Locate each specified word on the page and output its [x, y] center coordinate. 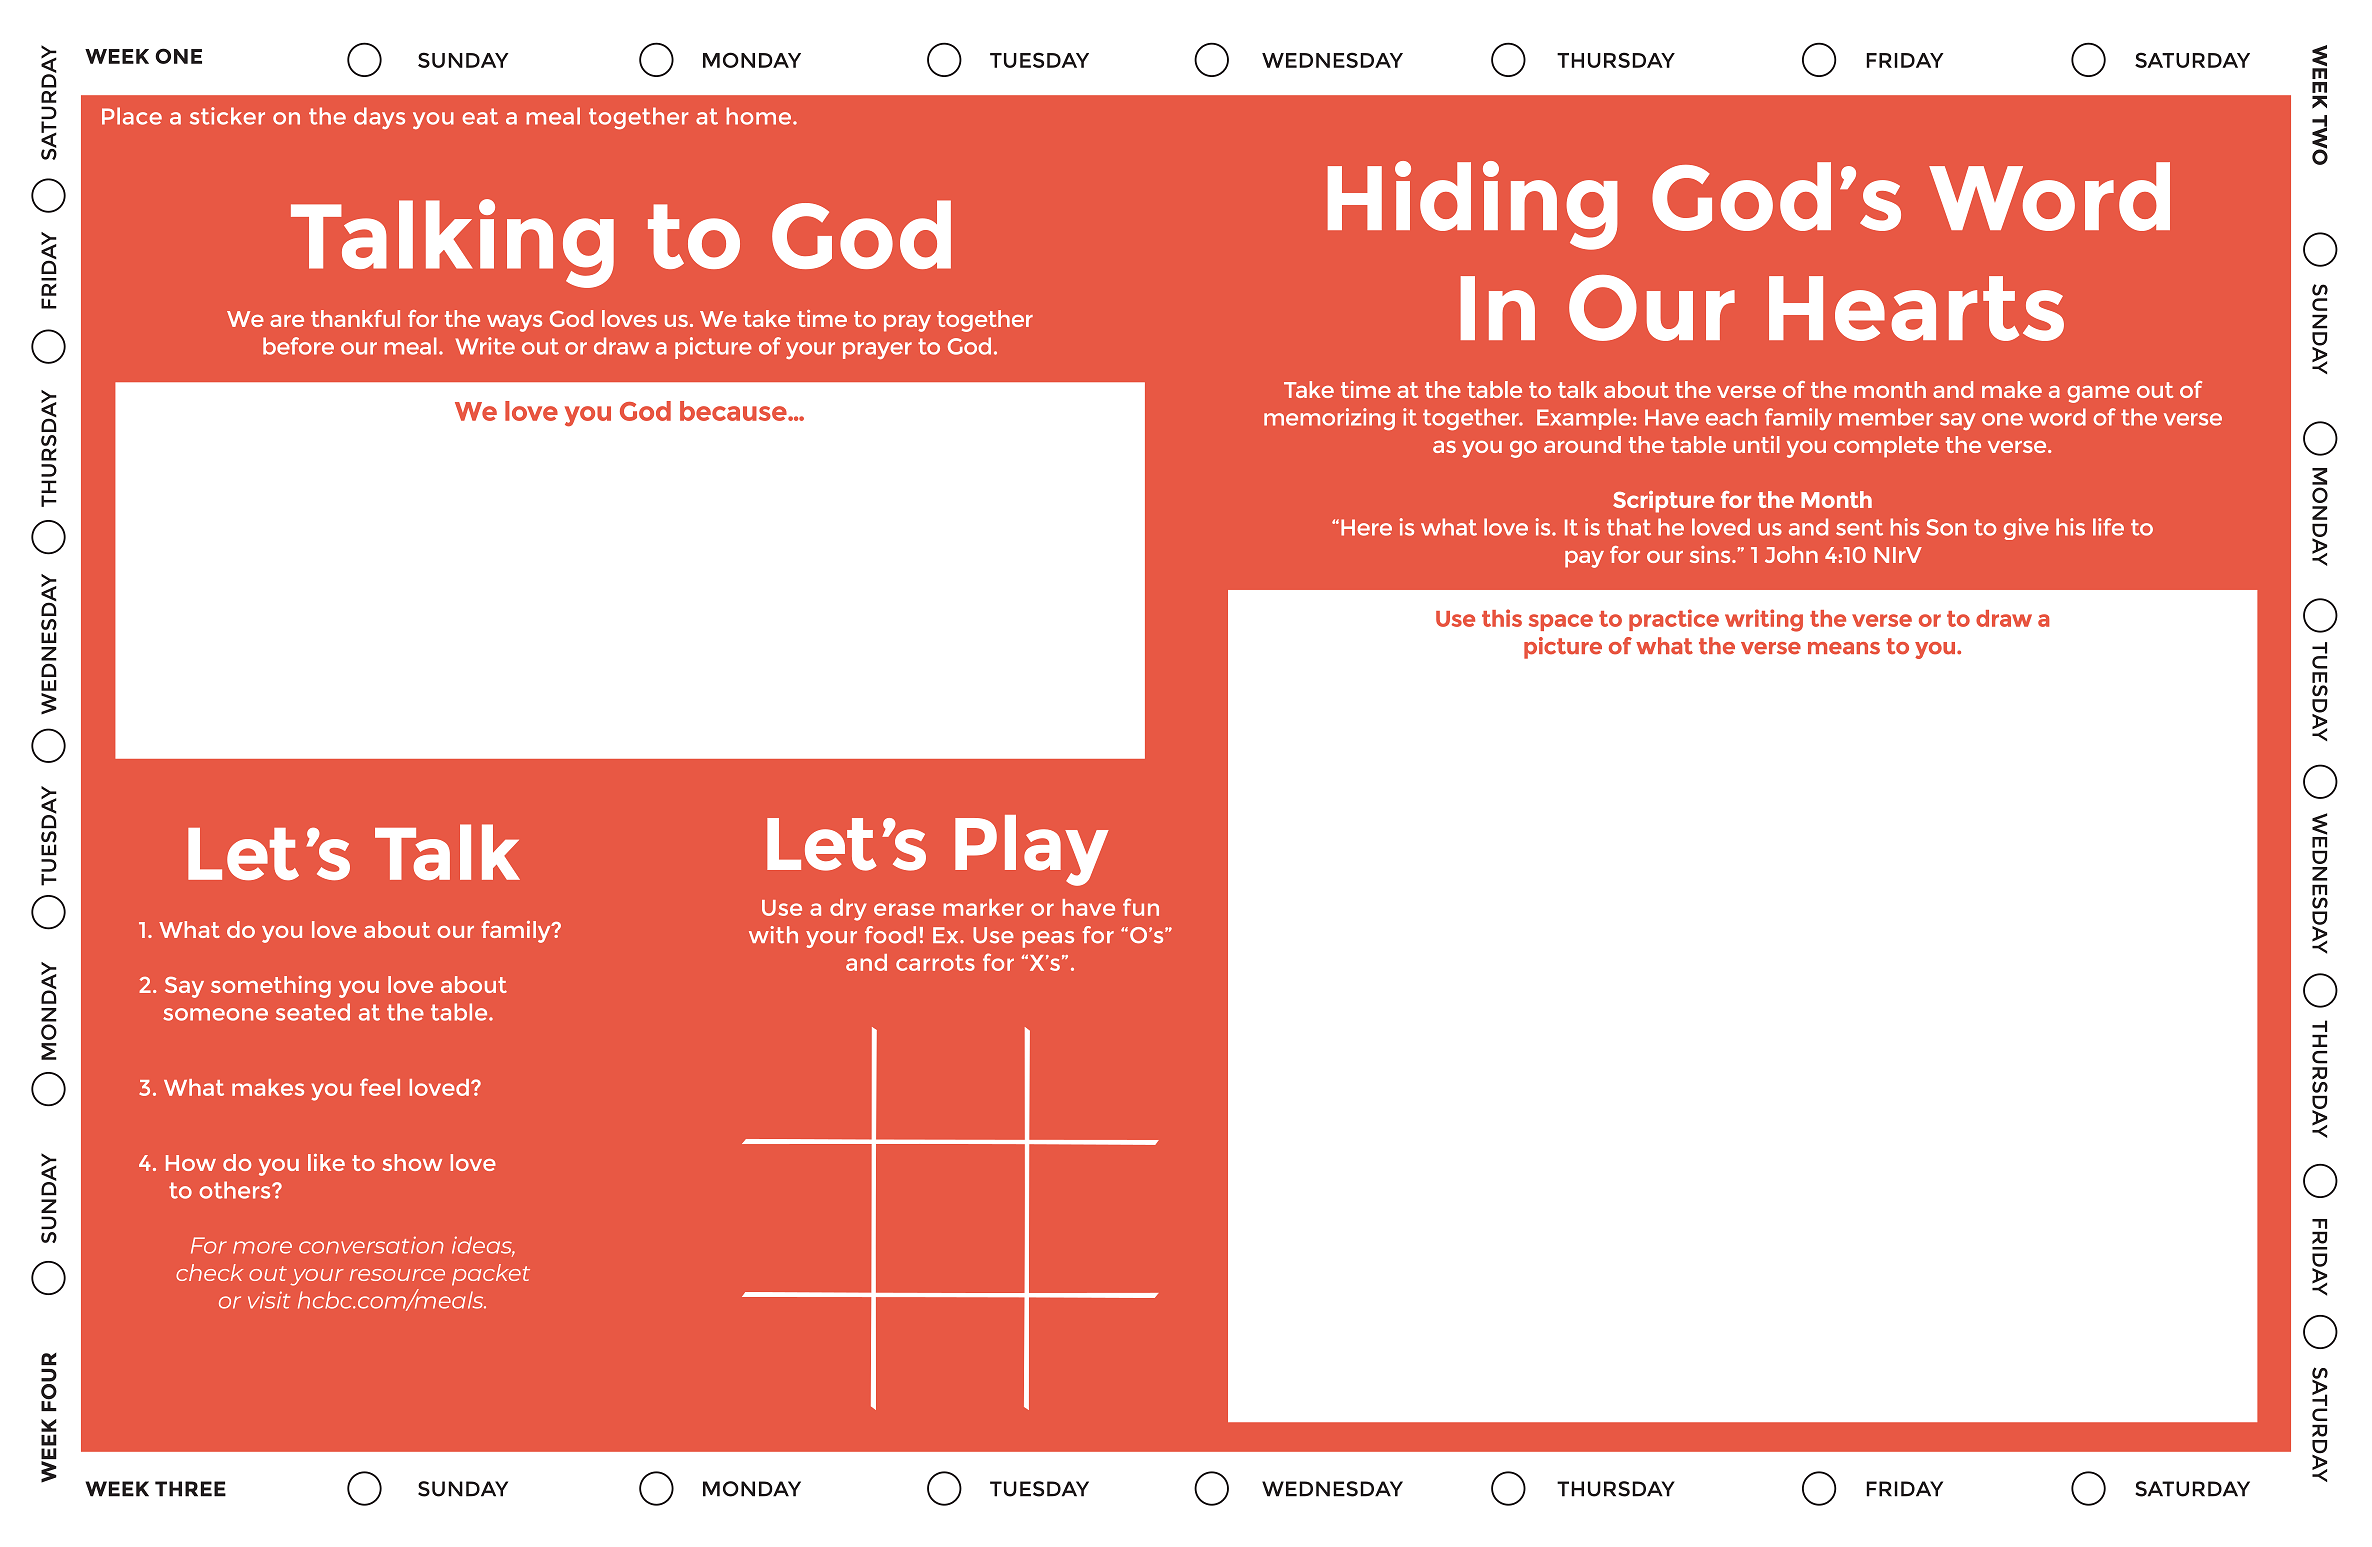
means [1844, 648]
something [271, 987]
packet [491, 1275]
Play [1032, 850]
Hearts [1916, 308]
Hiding [1473, 205]
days [379, 118]
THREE [190, 1489]
